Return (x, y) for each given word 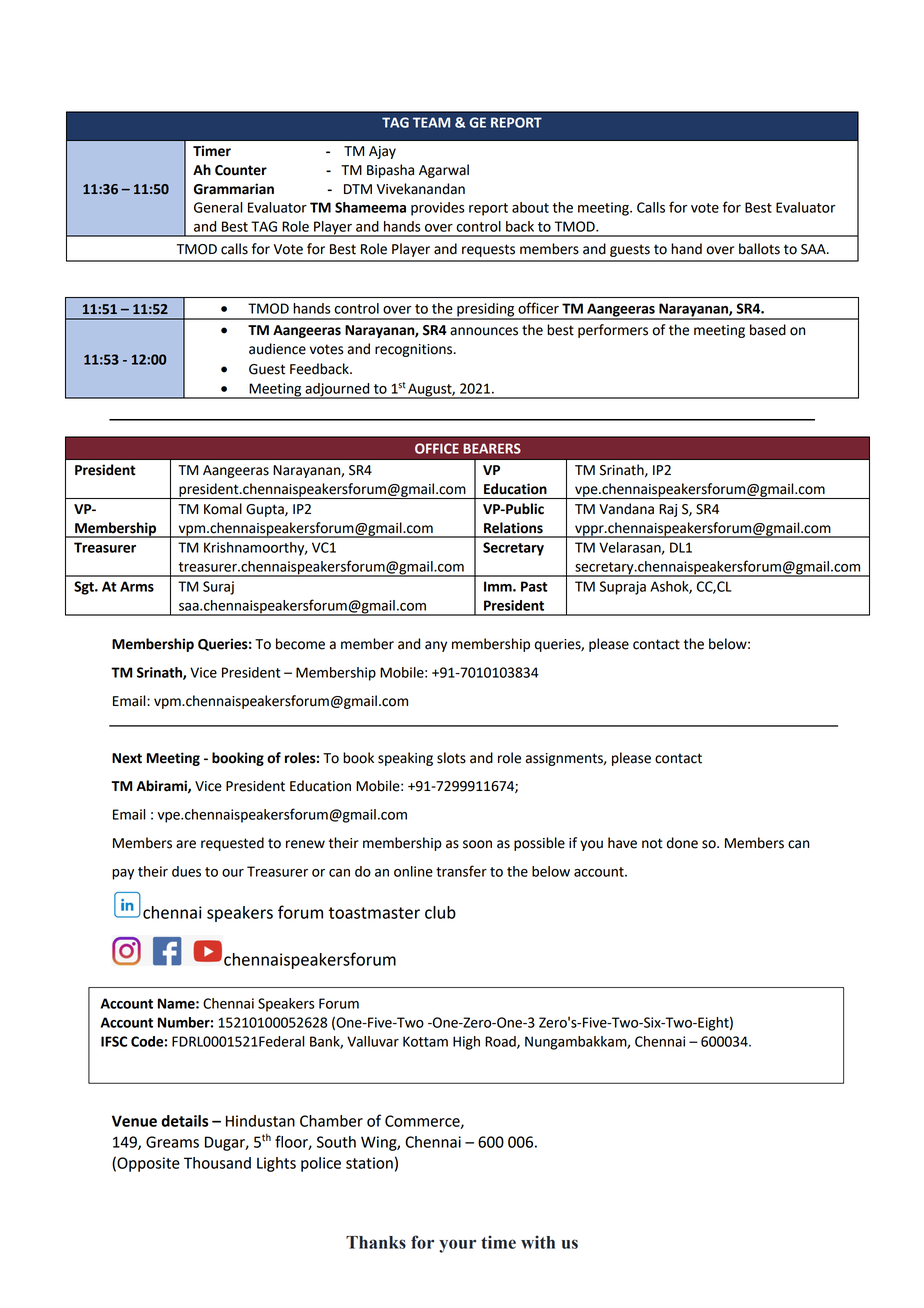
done (682, 843)
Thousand (217, 1163)
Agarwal (444, 171)
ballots (759, 249)
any (436, 646)
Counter (241, 170)
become (300, 644)
